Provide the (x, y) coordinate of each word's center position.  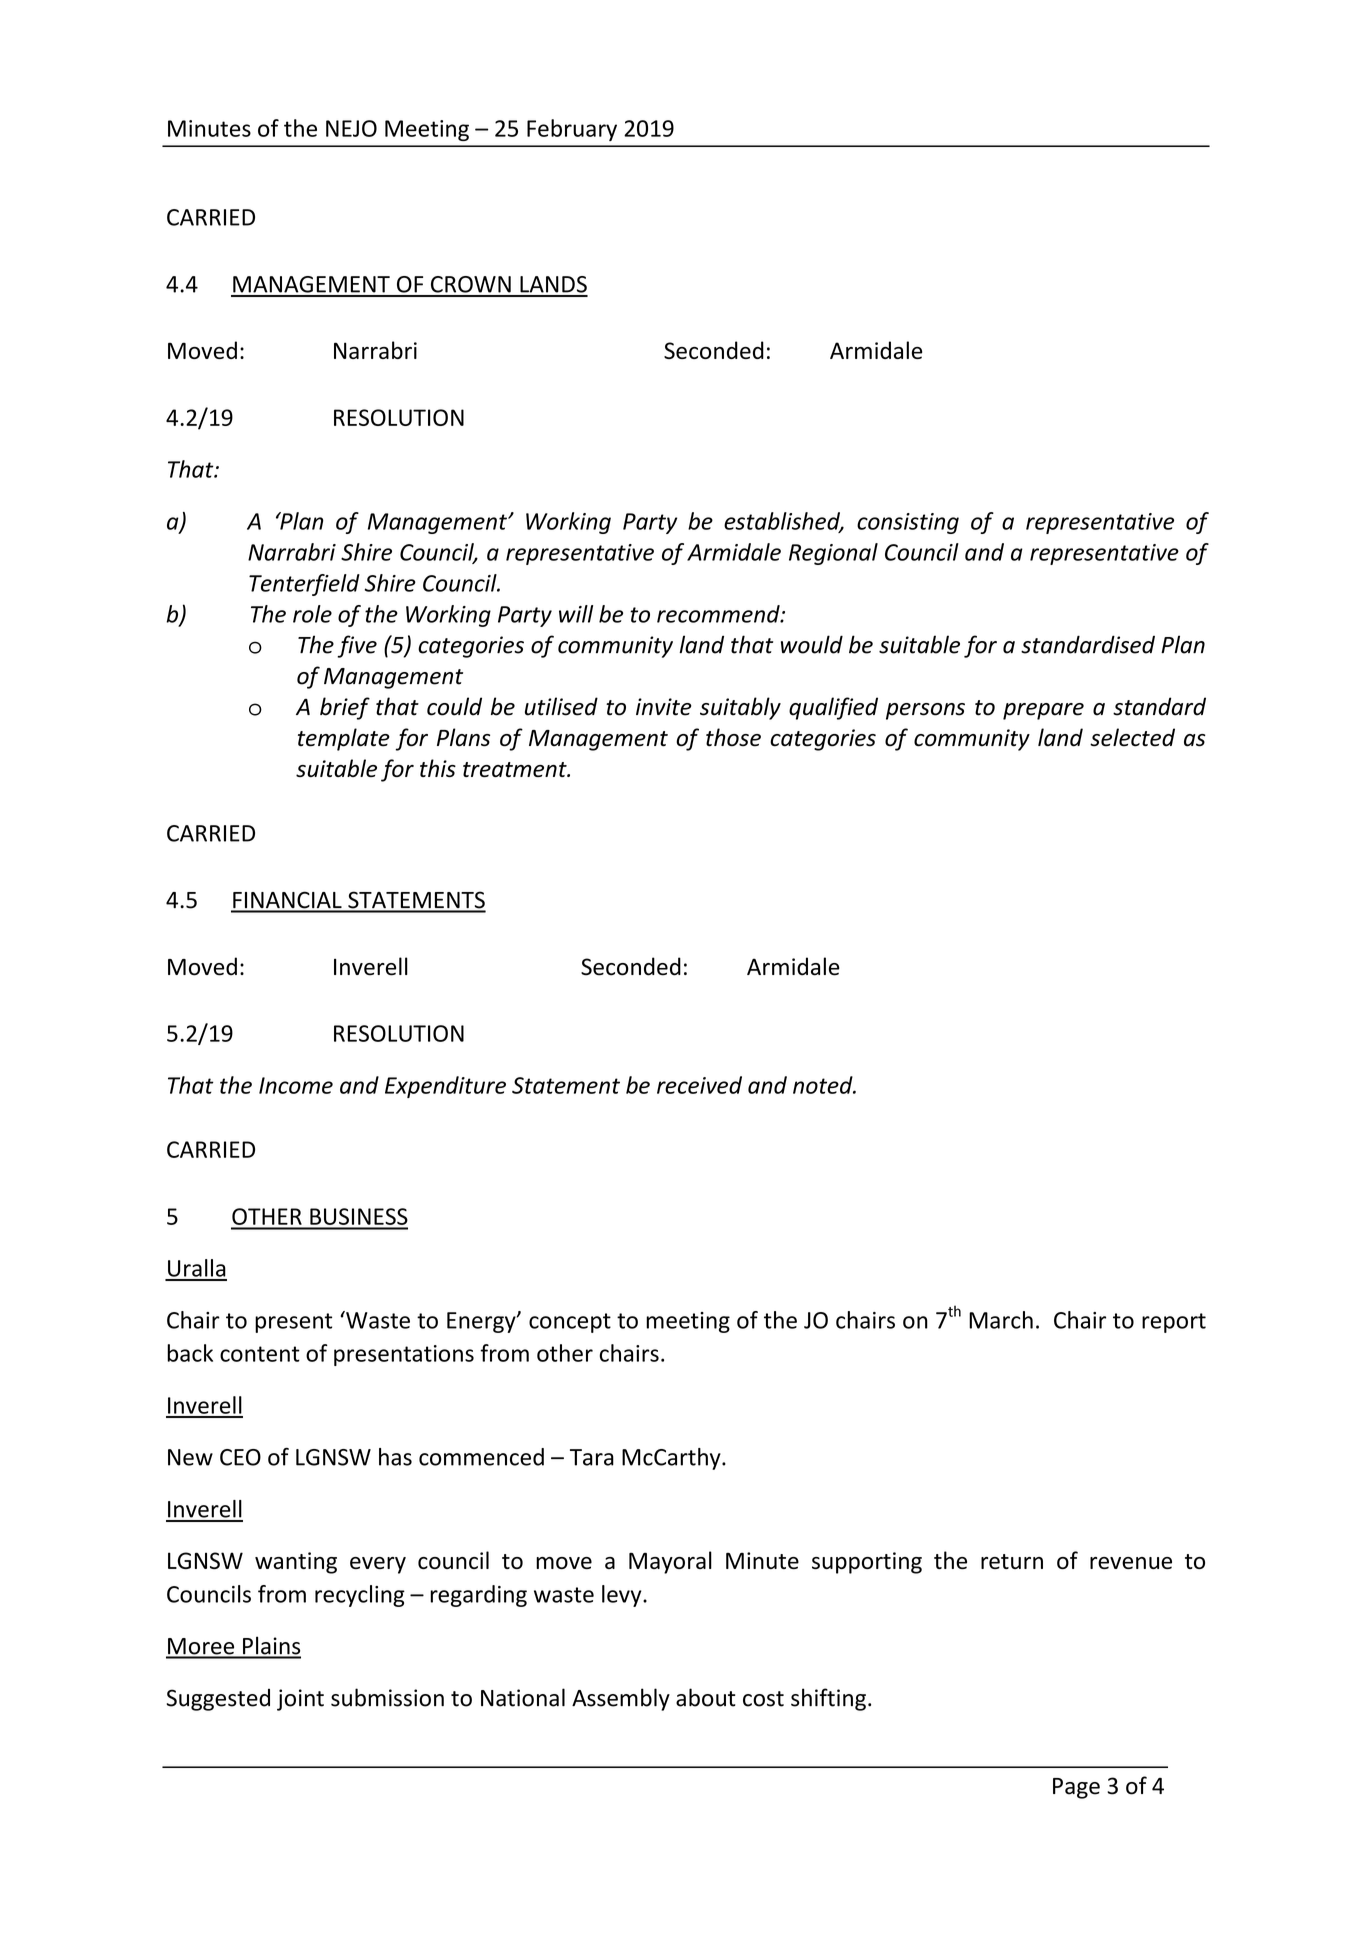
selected (1132, 737)
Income (296, 1085)
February (572, 130)
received (699, 1085)
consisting (908, 523)
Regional (833, 554)
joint (300, 1700)
